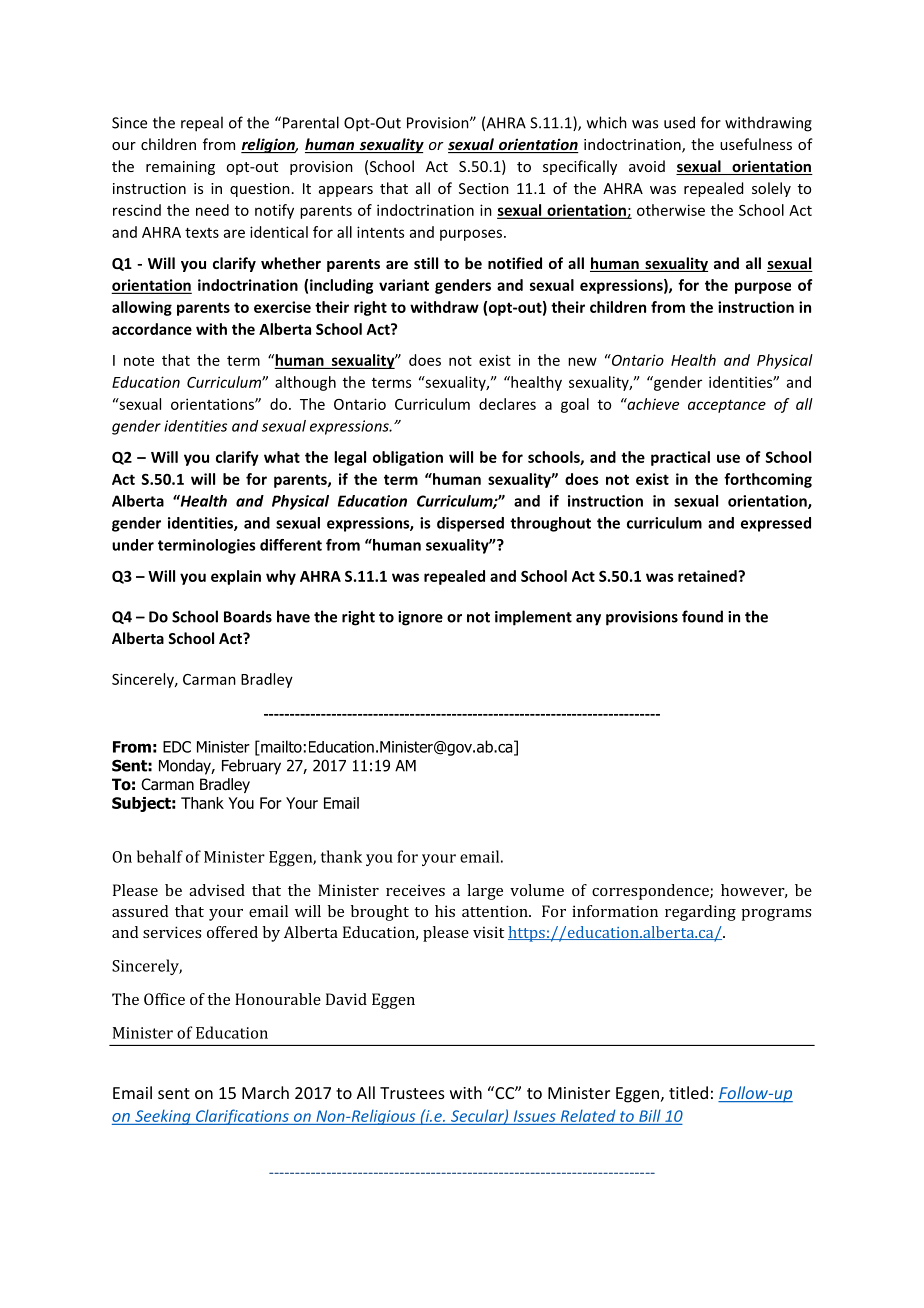 The width and height of the document is (924, 1308). What do you see at coordinates (484, 188) in the document?
I see `Section` at bounding box center [484, 188].
